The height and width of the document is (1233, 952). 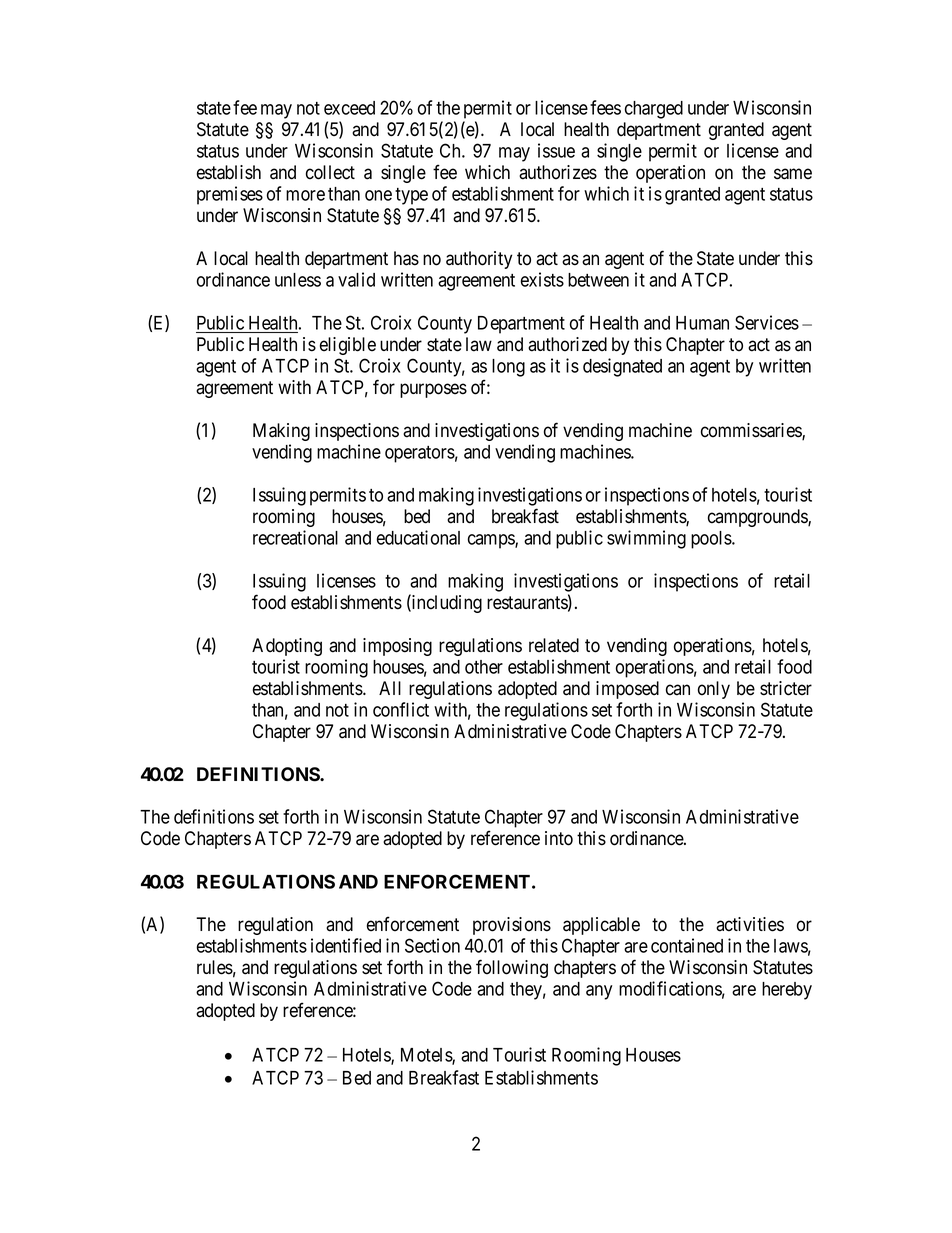 I want to click on other, so click(x=484, y=667).
